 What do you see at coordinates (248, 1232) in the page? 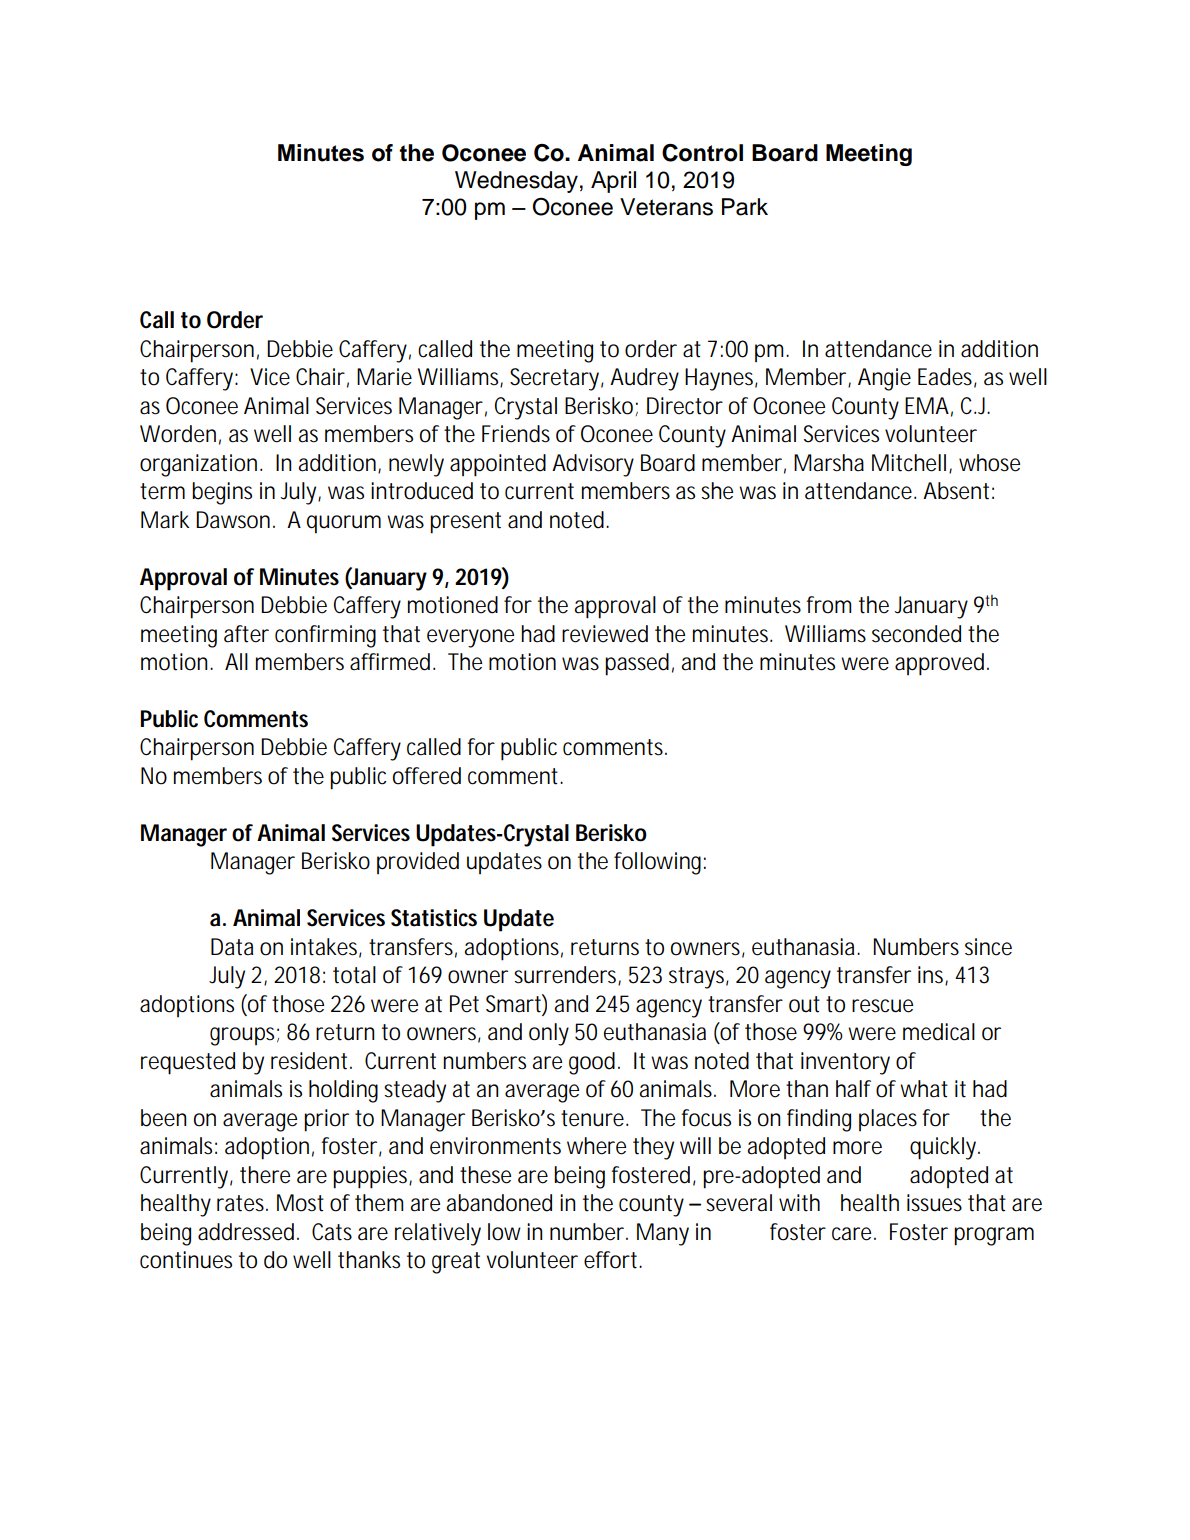
I see `addressed` at bounding box center [248, 1232].
